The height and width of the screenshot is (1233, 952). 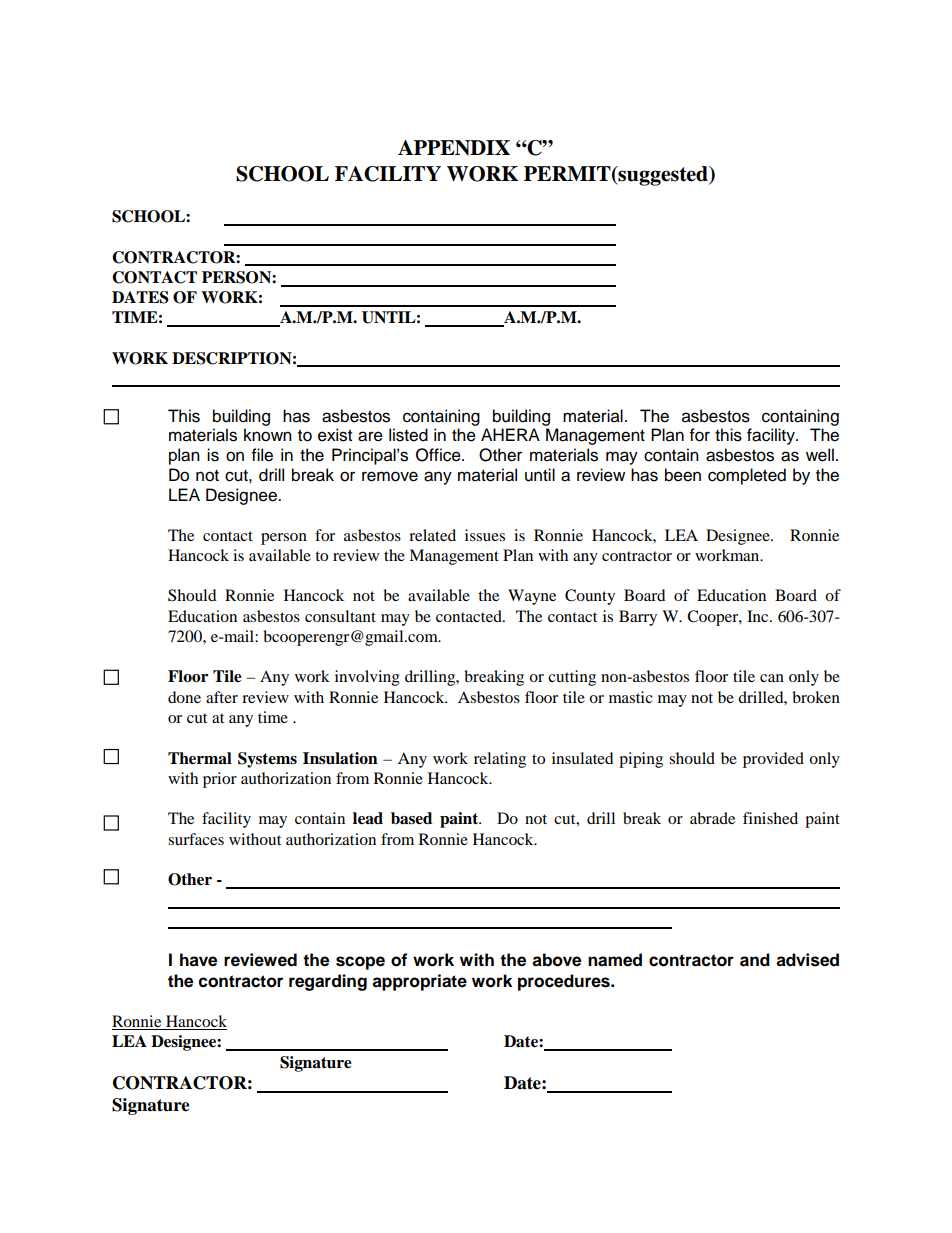 What do you see at coordinates (454, 148) in the screenshot?
I see `APPENDIX` at bounding box center [454, 148].
